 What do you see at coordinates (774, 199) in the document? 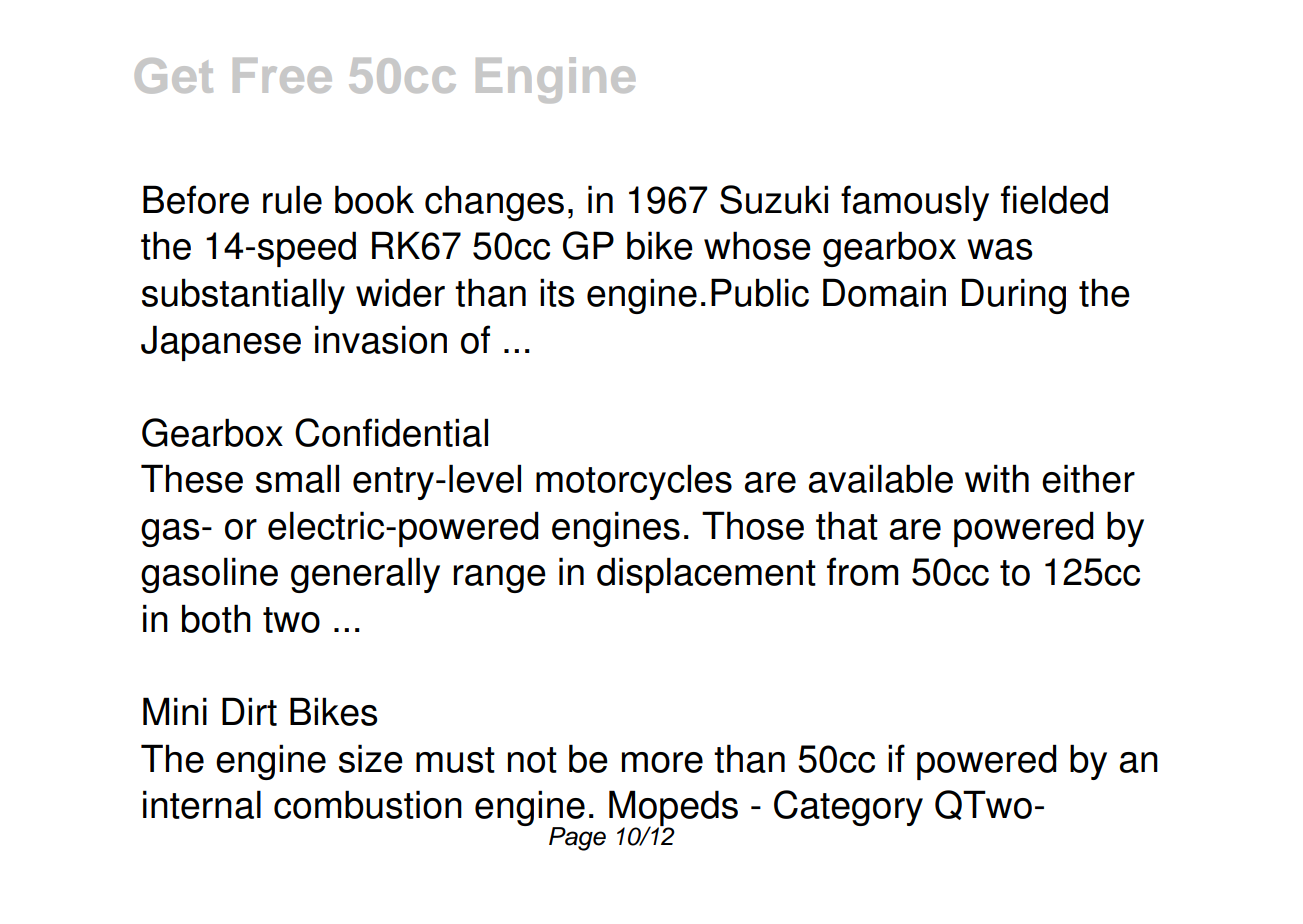
I see `Suzuki` at bounding box center [774, 199].
